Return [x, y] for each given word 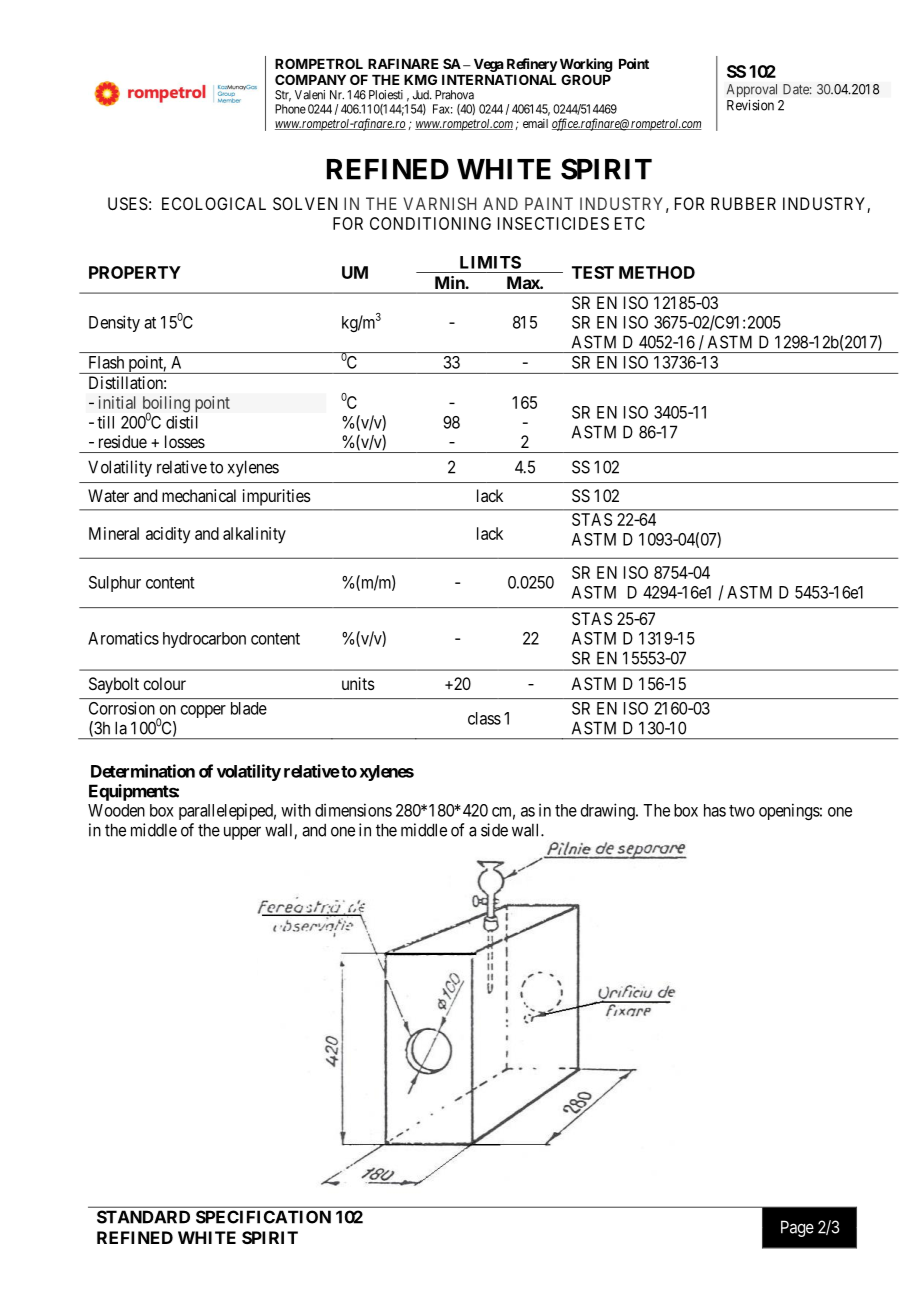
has [715, 810]
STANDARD [143, 1217]
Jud [422, 95]
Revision [750, 105]
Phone [290, 109]
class [484, 718]
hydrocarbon [204, 640]
